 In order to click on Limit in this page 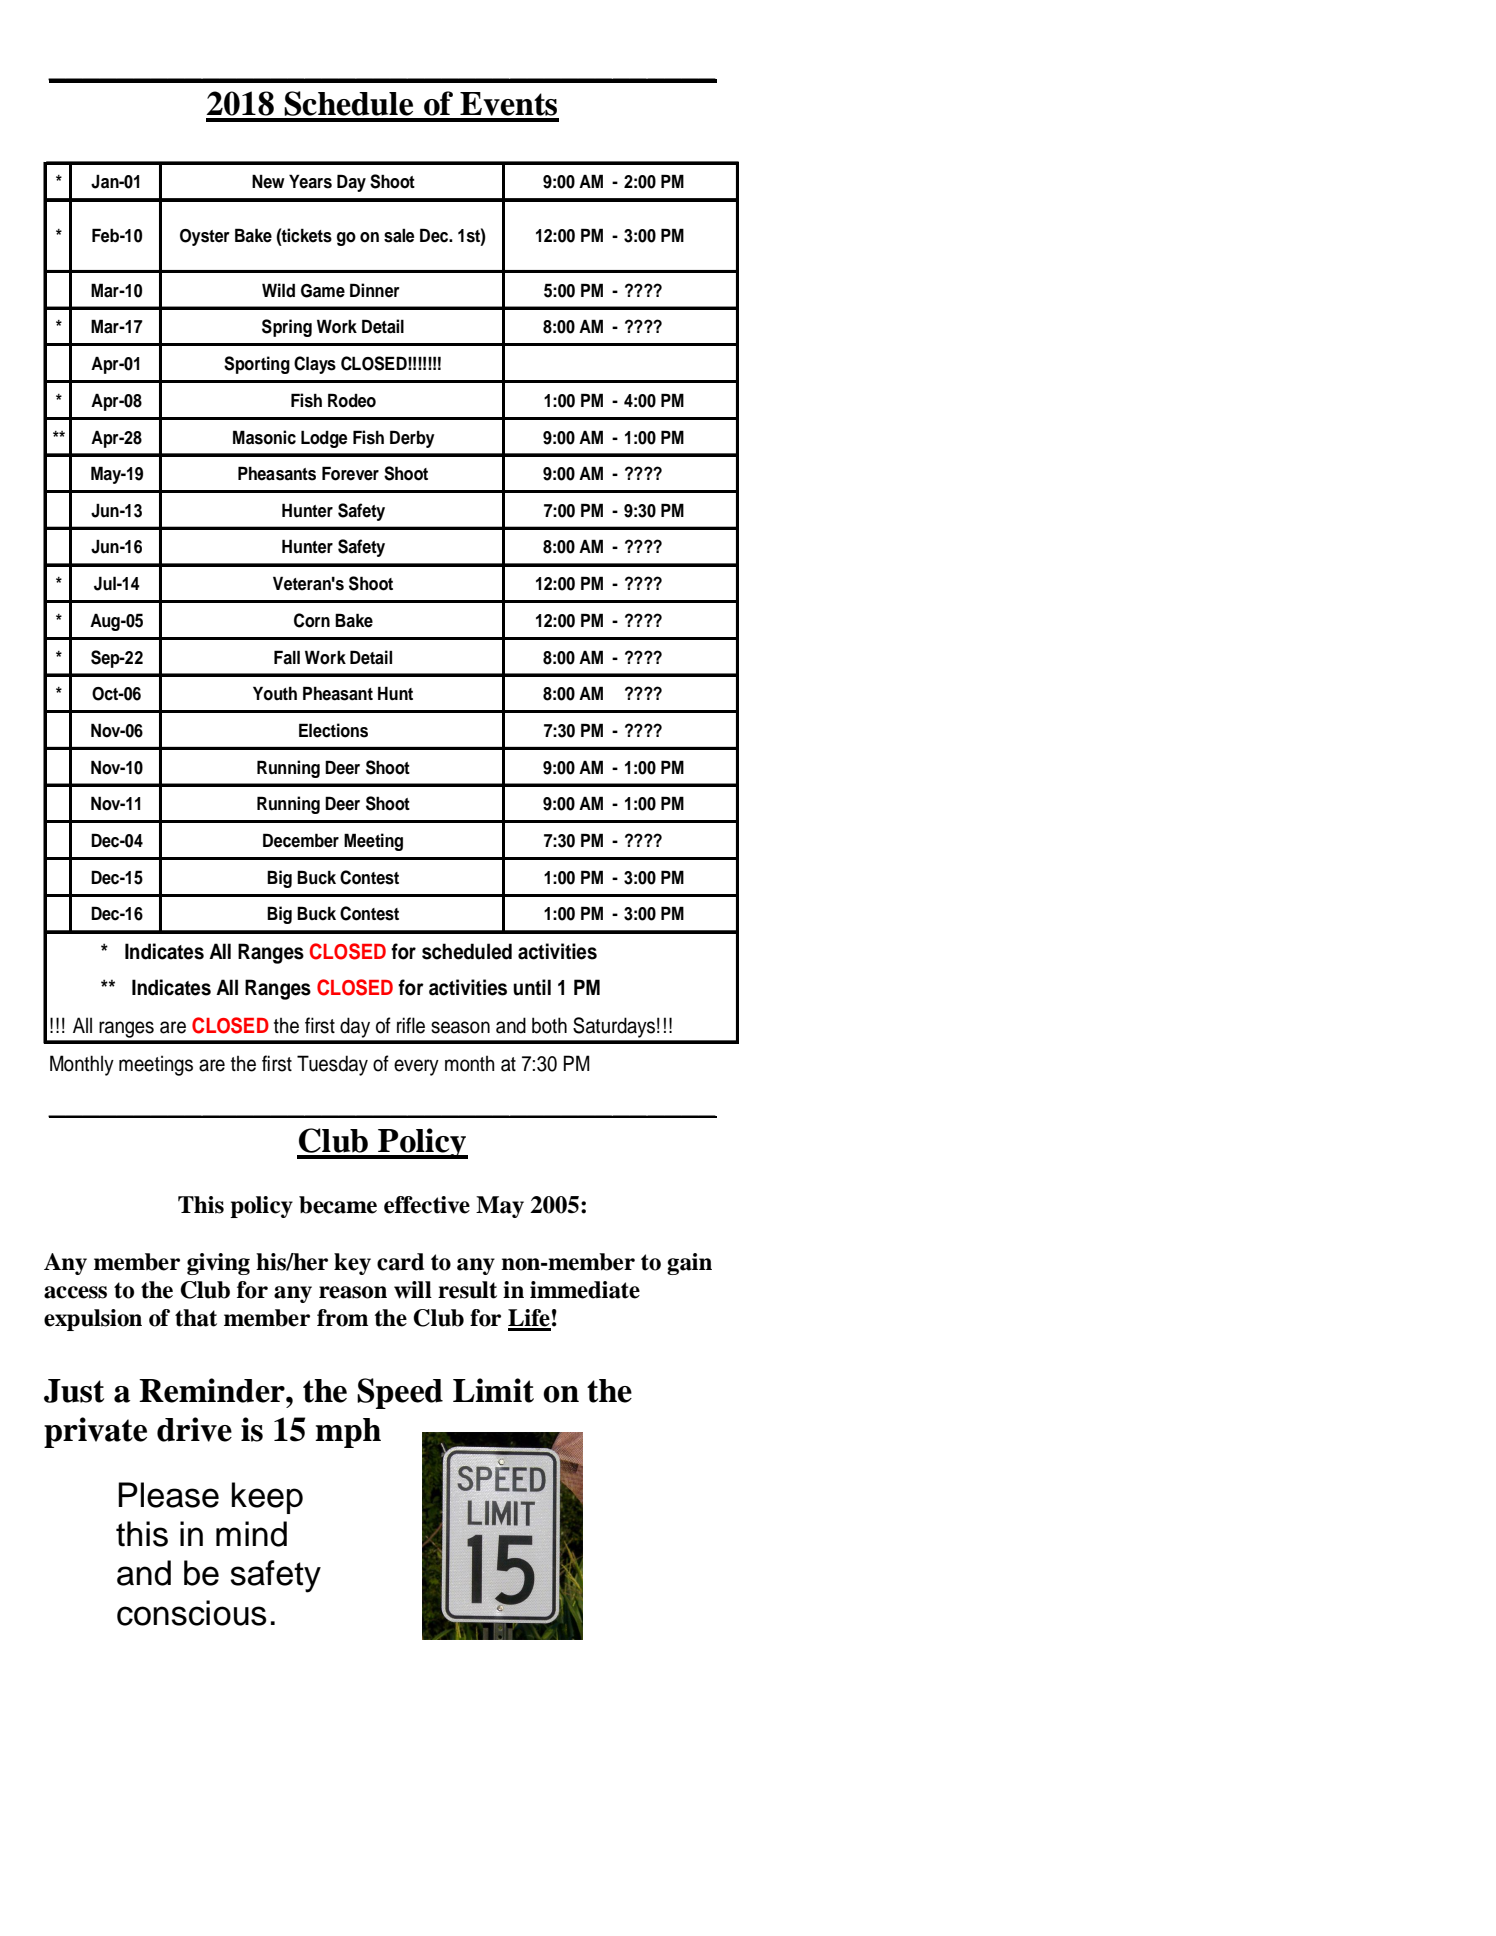, I will do `click(493, 1390)`.
